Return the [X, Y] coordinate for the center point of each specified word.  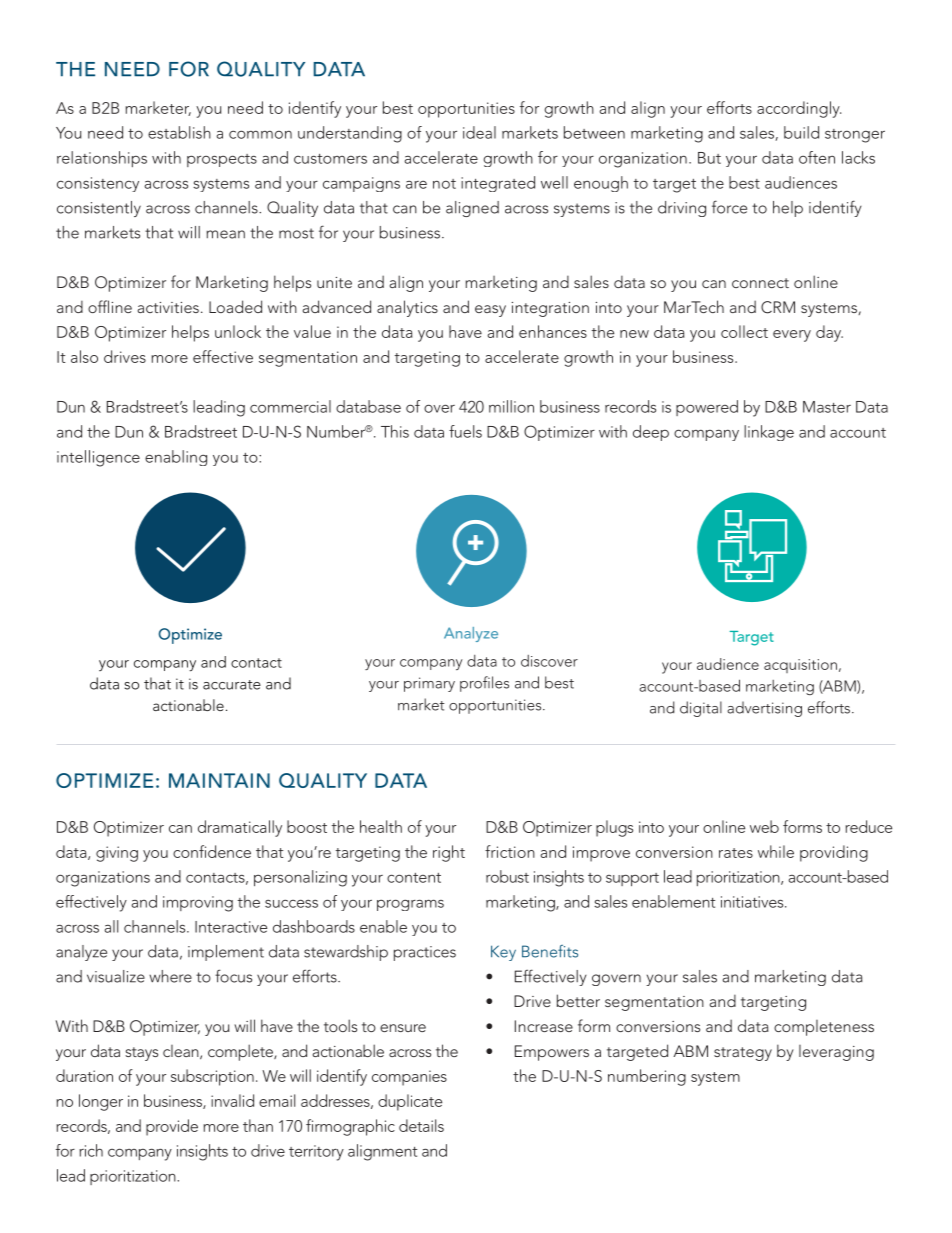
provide [172, 1127]
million [511, 406]
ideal [479, 132]
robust [507, 876]
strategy [743, 1054]
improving [198, 904]
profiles [484, 684]
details [421, 1125]
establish [179, 132]
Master [827, 407]
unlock [238, 331]
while [776, 851]
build [801, 132]
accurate [232, 685]
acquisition [800, 666]
